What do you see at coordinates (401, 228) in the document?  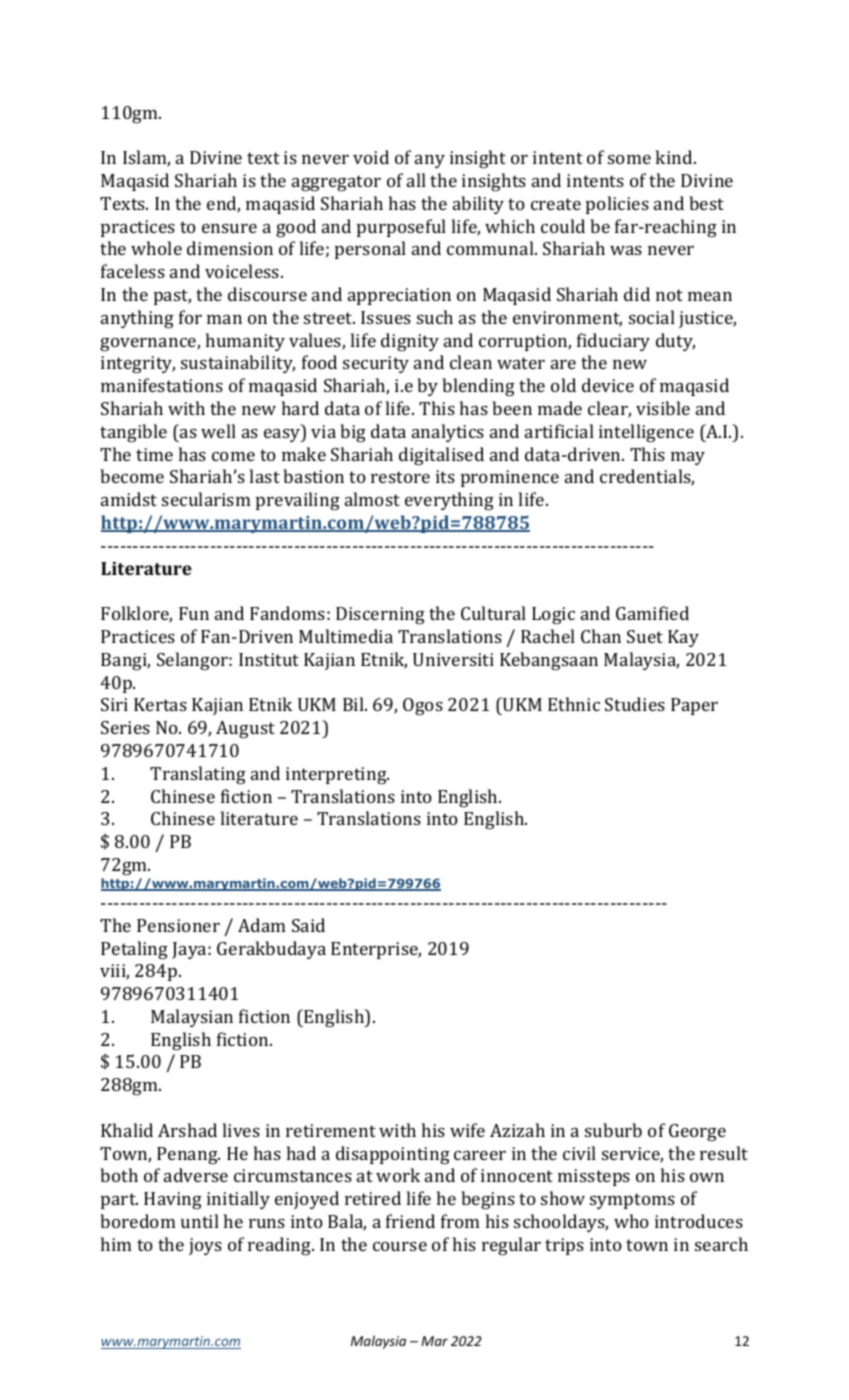 I see `purposeful` at bounding box center [401, 228].
